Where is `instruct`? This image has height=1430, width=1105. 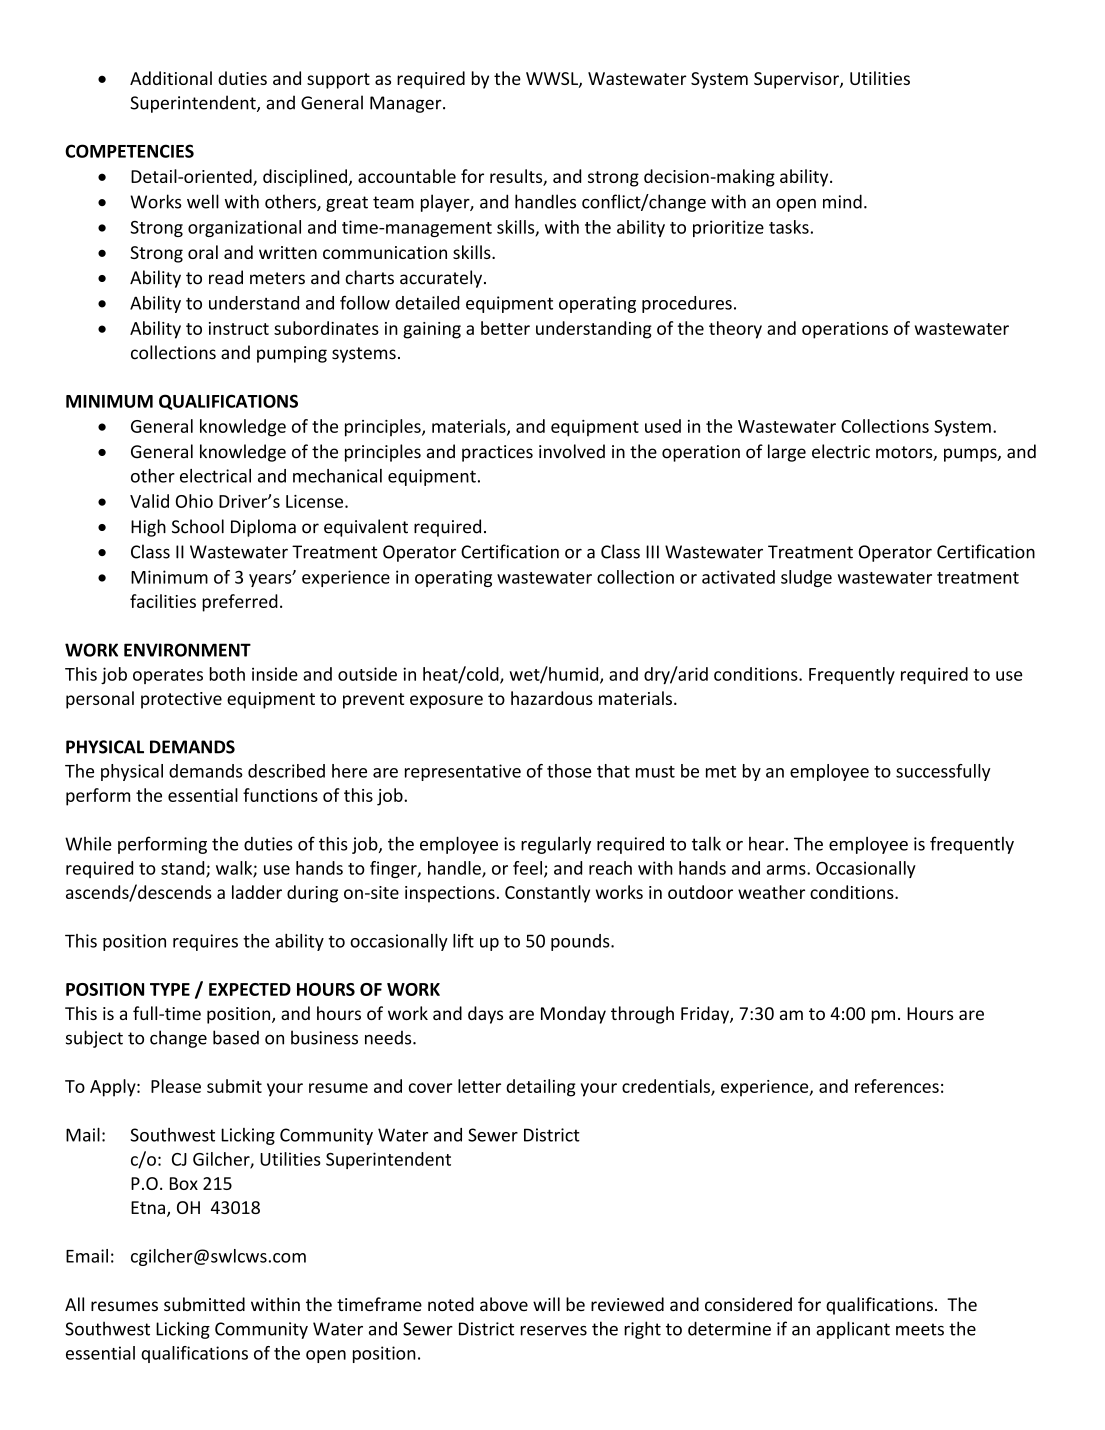
instruct is located at coordinates (239, 328).
